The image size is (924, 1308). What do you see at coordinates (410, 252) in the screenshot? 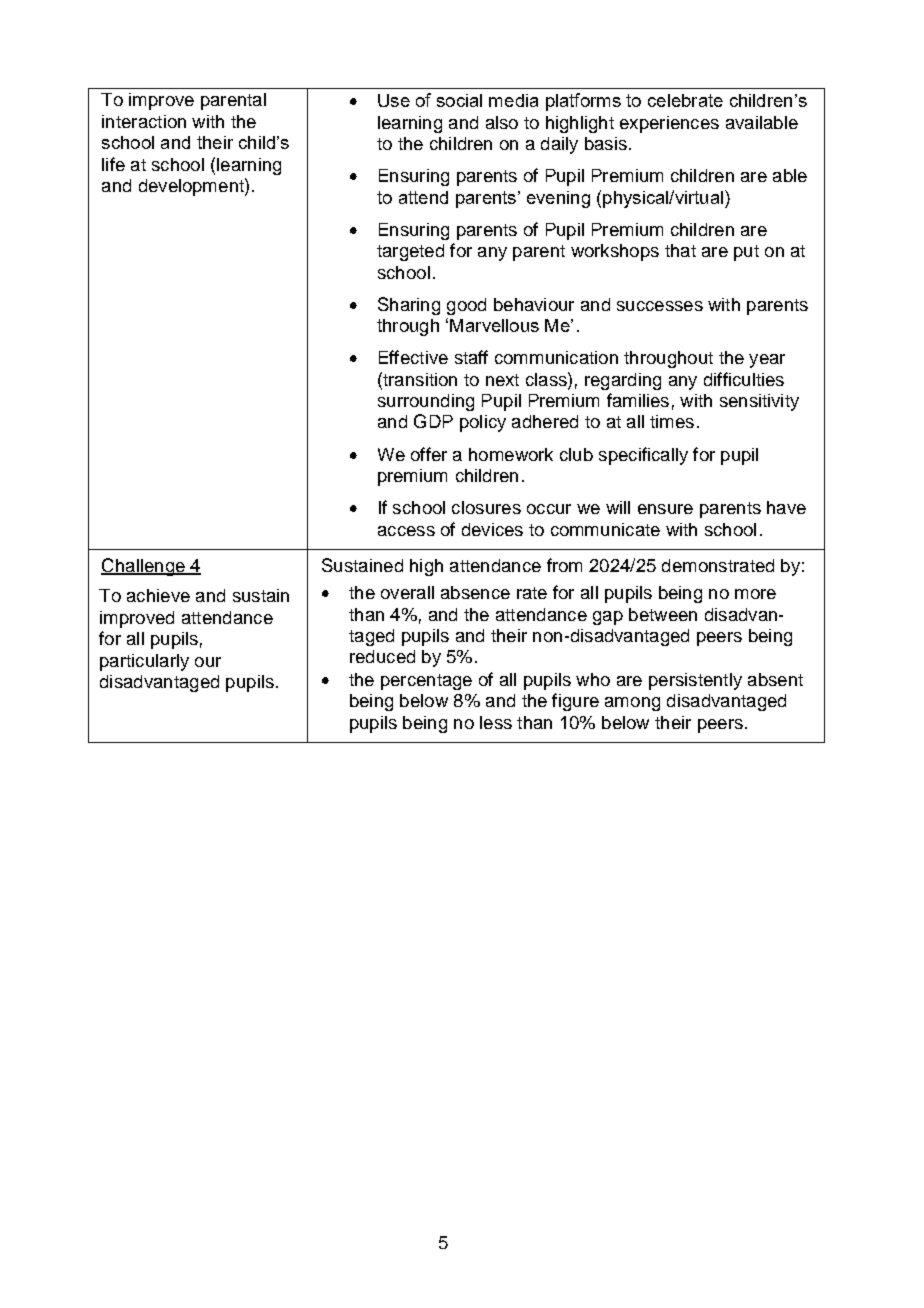
I see `targeted` at bounding box center [410, 252].
